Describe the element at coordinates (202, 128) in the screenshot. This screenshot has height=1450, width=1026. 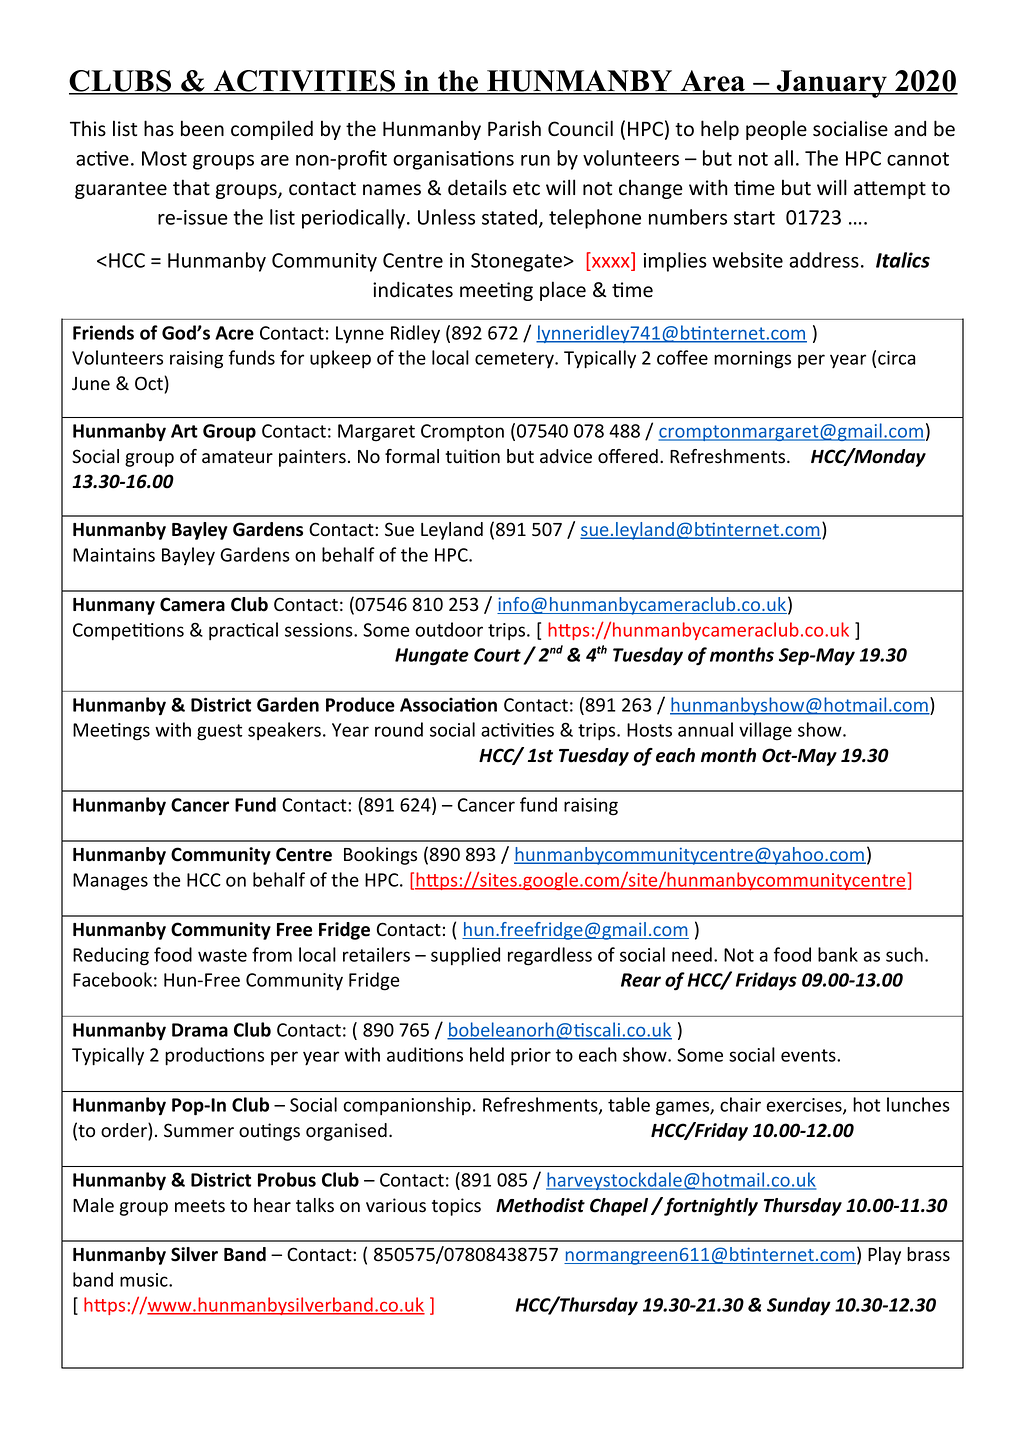
I see `been` at that location.
